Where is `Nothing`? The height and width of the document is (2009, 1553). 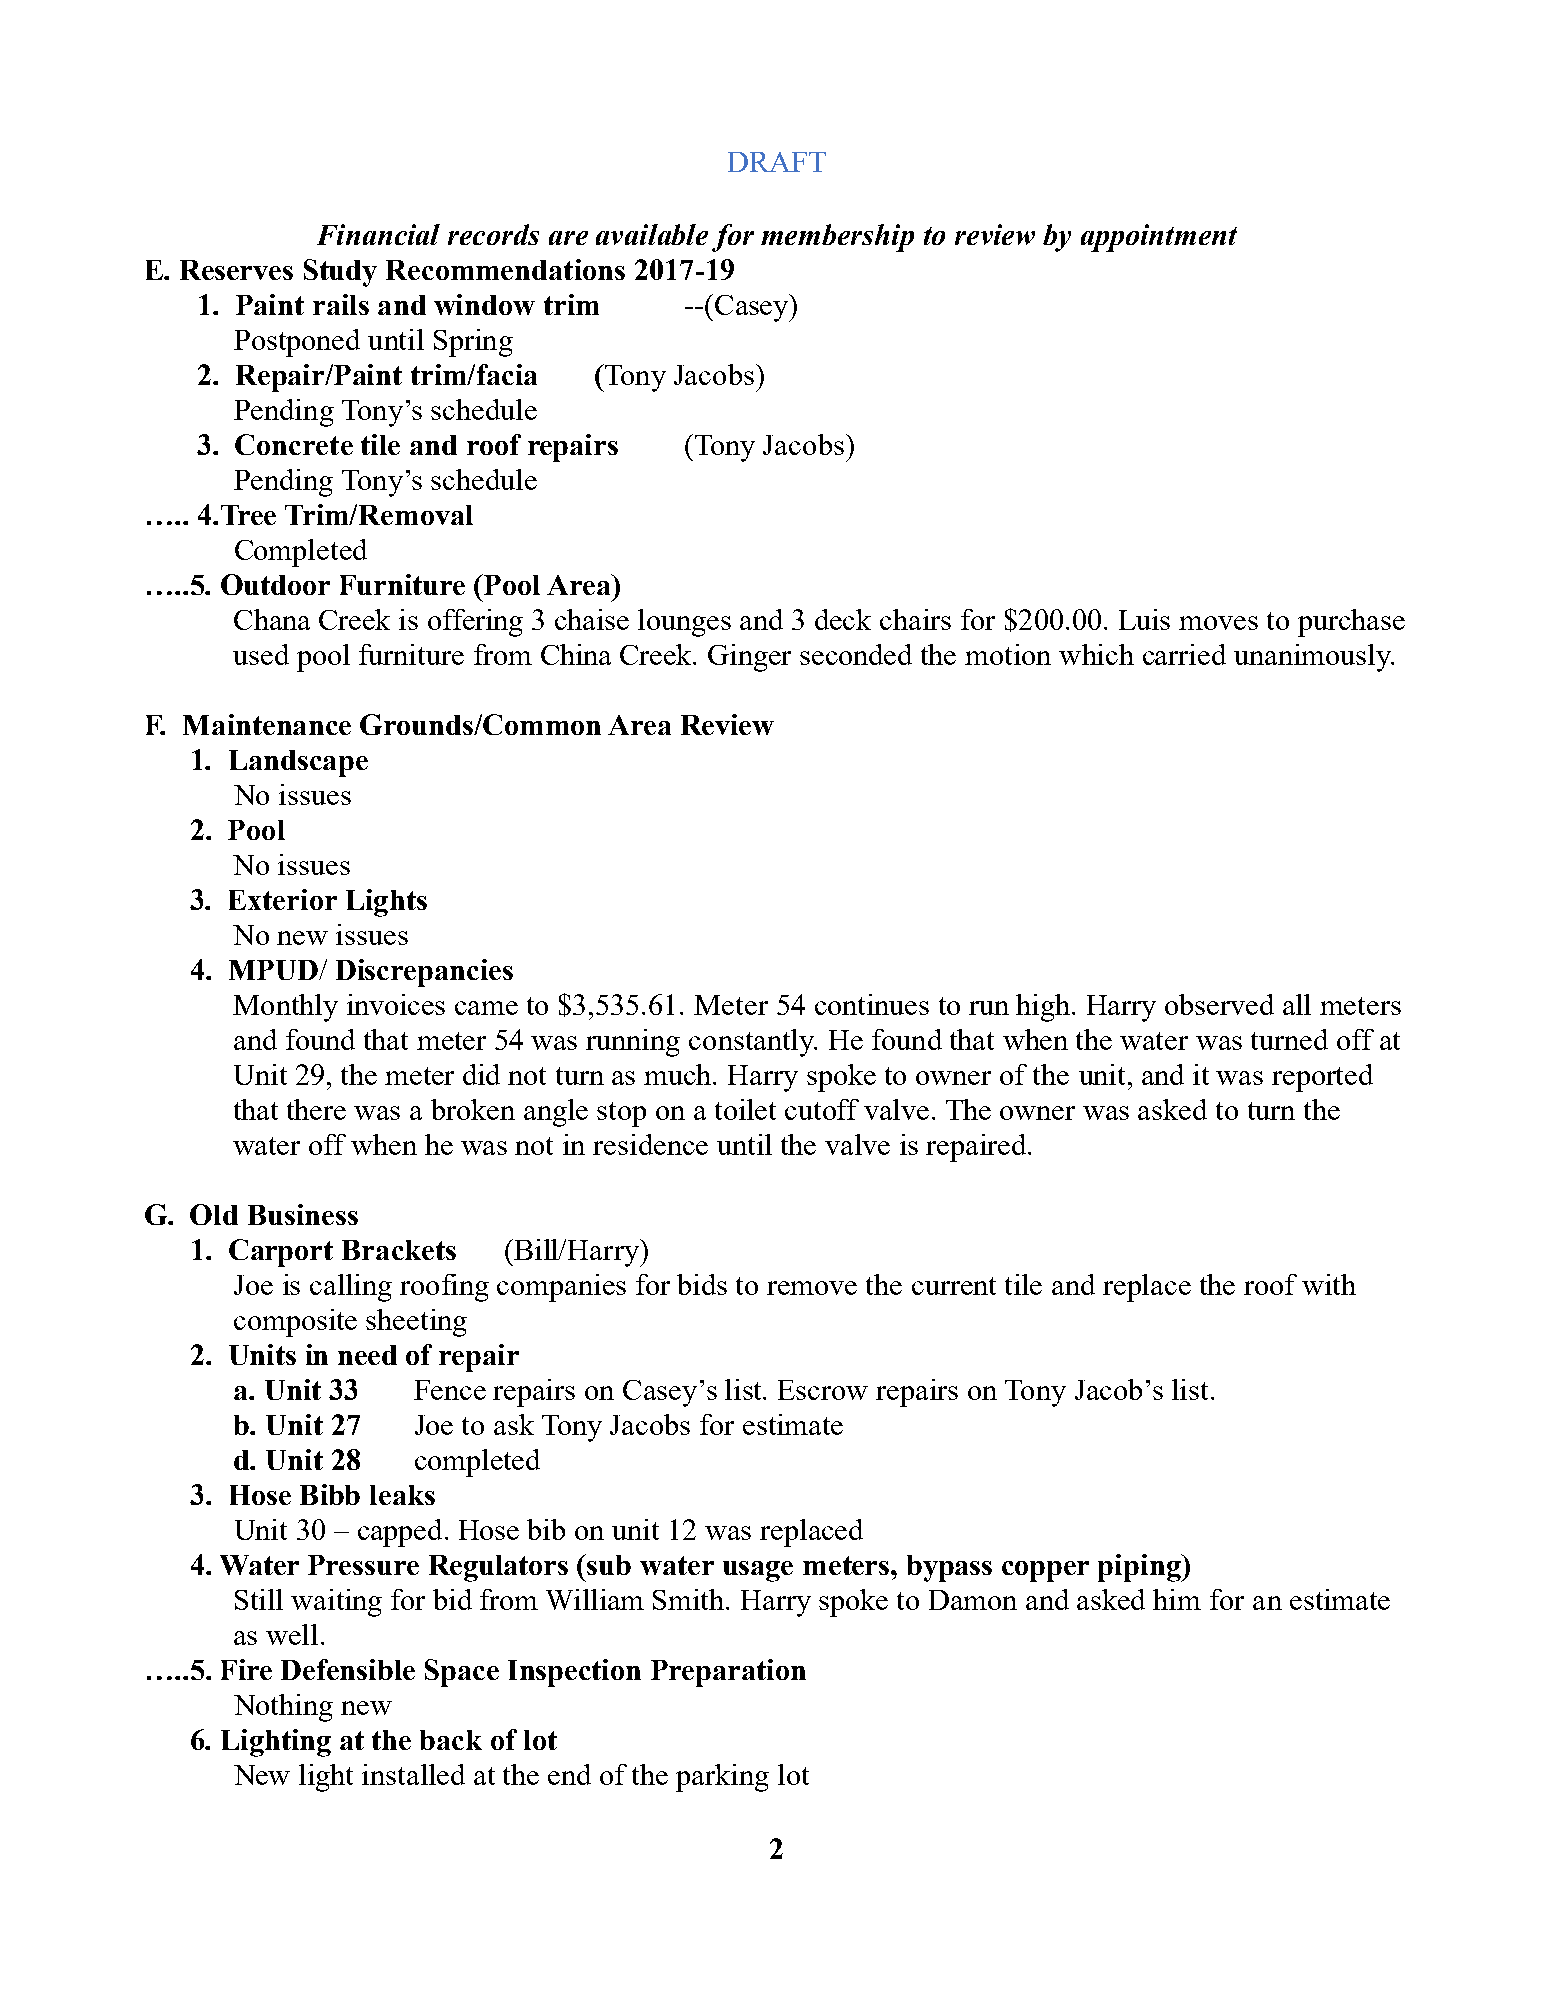 Nothing is located at coordinates (283, 1708).
